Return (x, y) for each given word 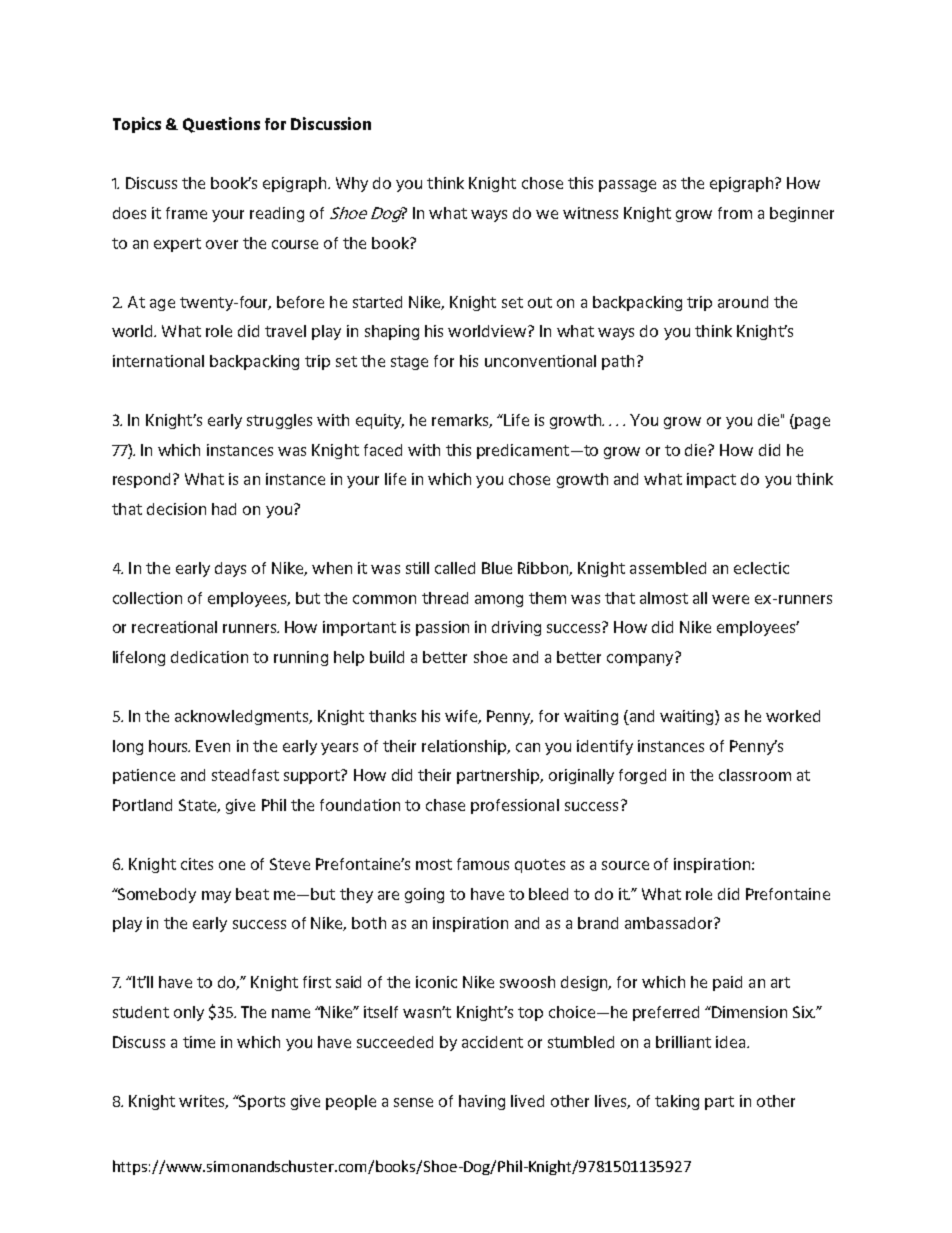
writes (203, 1102)
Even (213, 746)
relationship (465, 747)
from (735, 213)
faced (383, 450)
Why (352, 184)
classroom (755, 775)
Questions (221, 125)
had (224, 509)
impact (711, 480)
